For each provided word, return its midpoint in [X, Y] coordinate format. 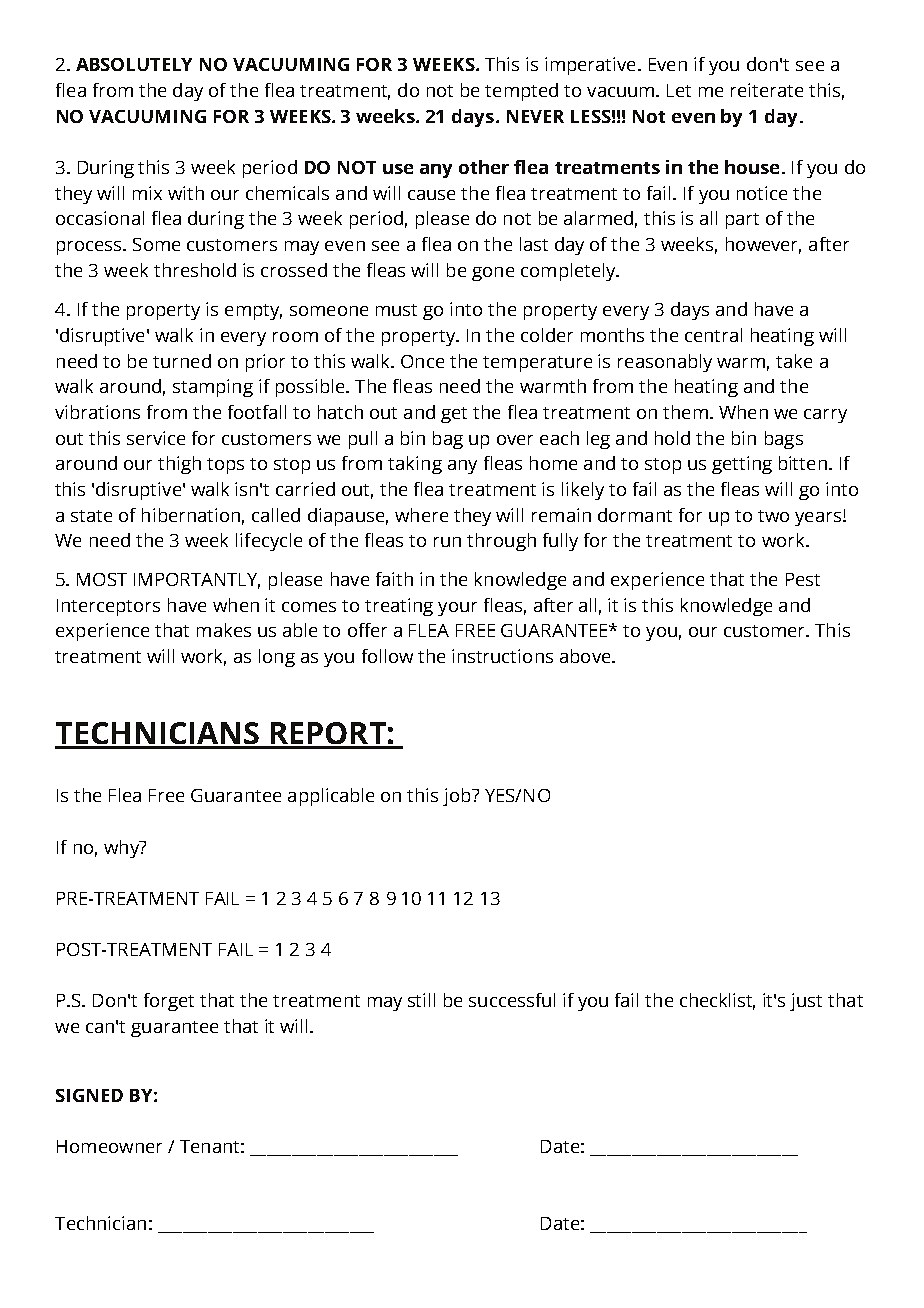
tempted [521, 92]
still [421, 1000]
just [806, 1002]
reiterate [767, 90]
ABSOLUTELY [134, 64]
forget [169, 1002]
